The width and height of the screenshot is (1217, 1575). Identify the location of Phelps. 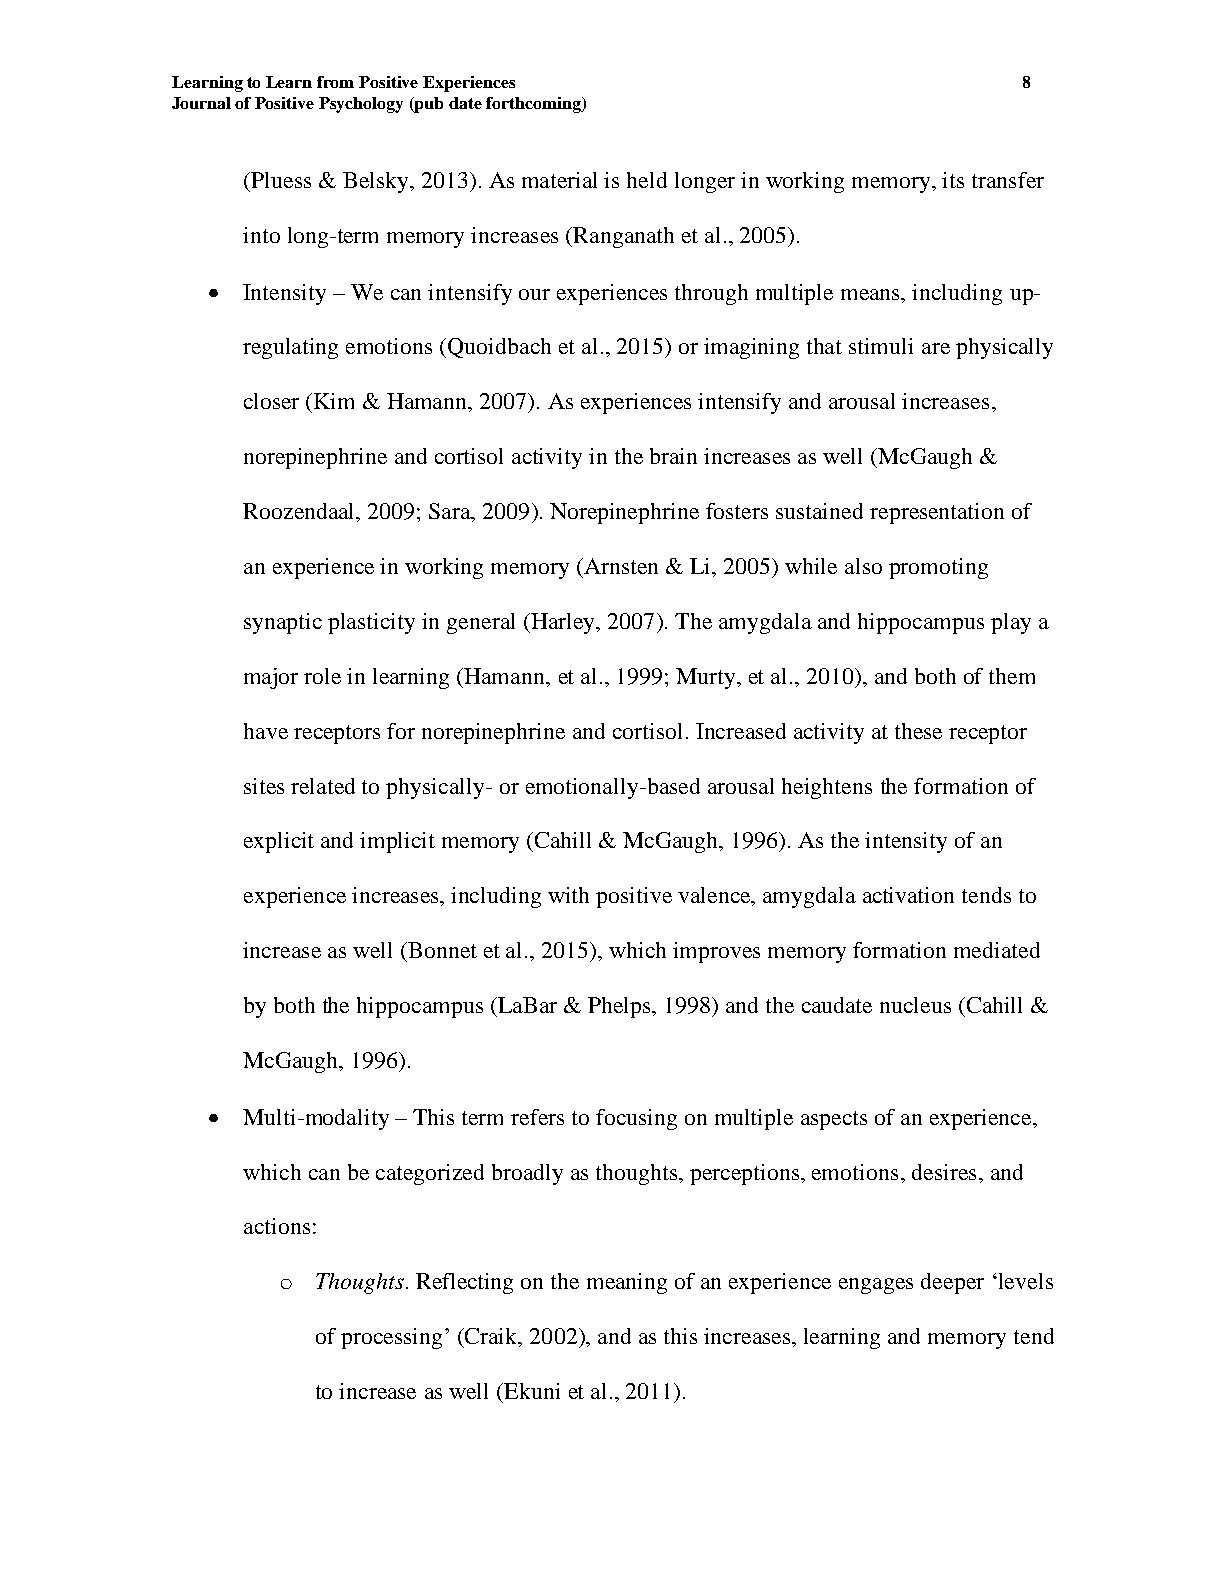
(620, 1007).
